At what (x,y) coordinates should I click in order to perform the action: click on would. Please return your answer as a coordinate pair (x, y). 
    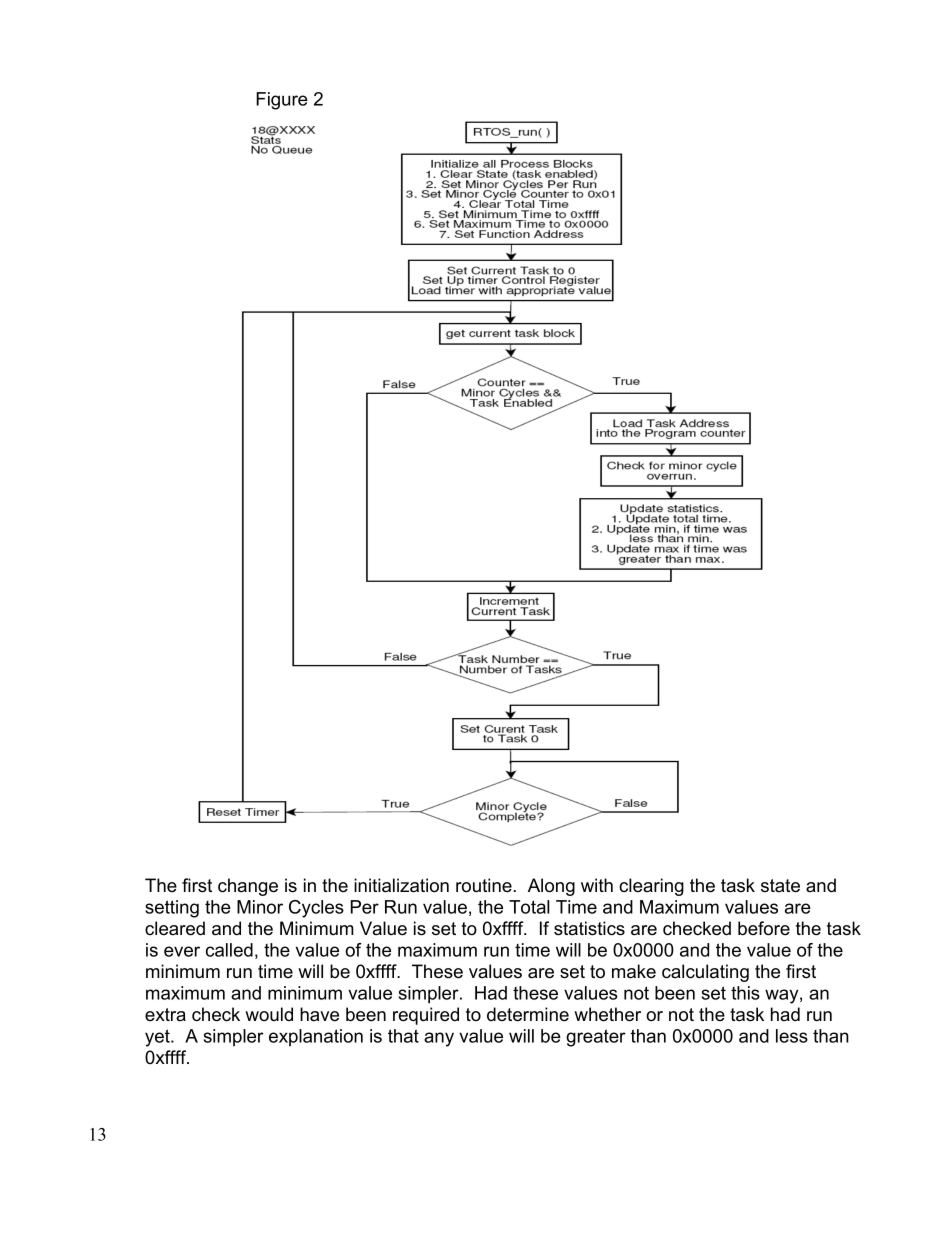
    Looking at the image, I should click on (269, 1014).
